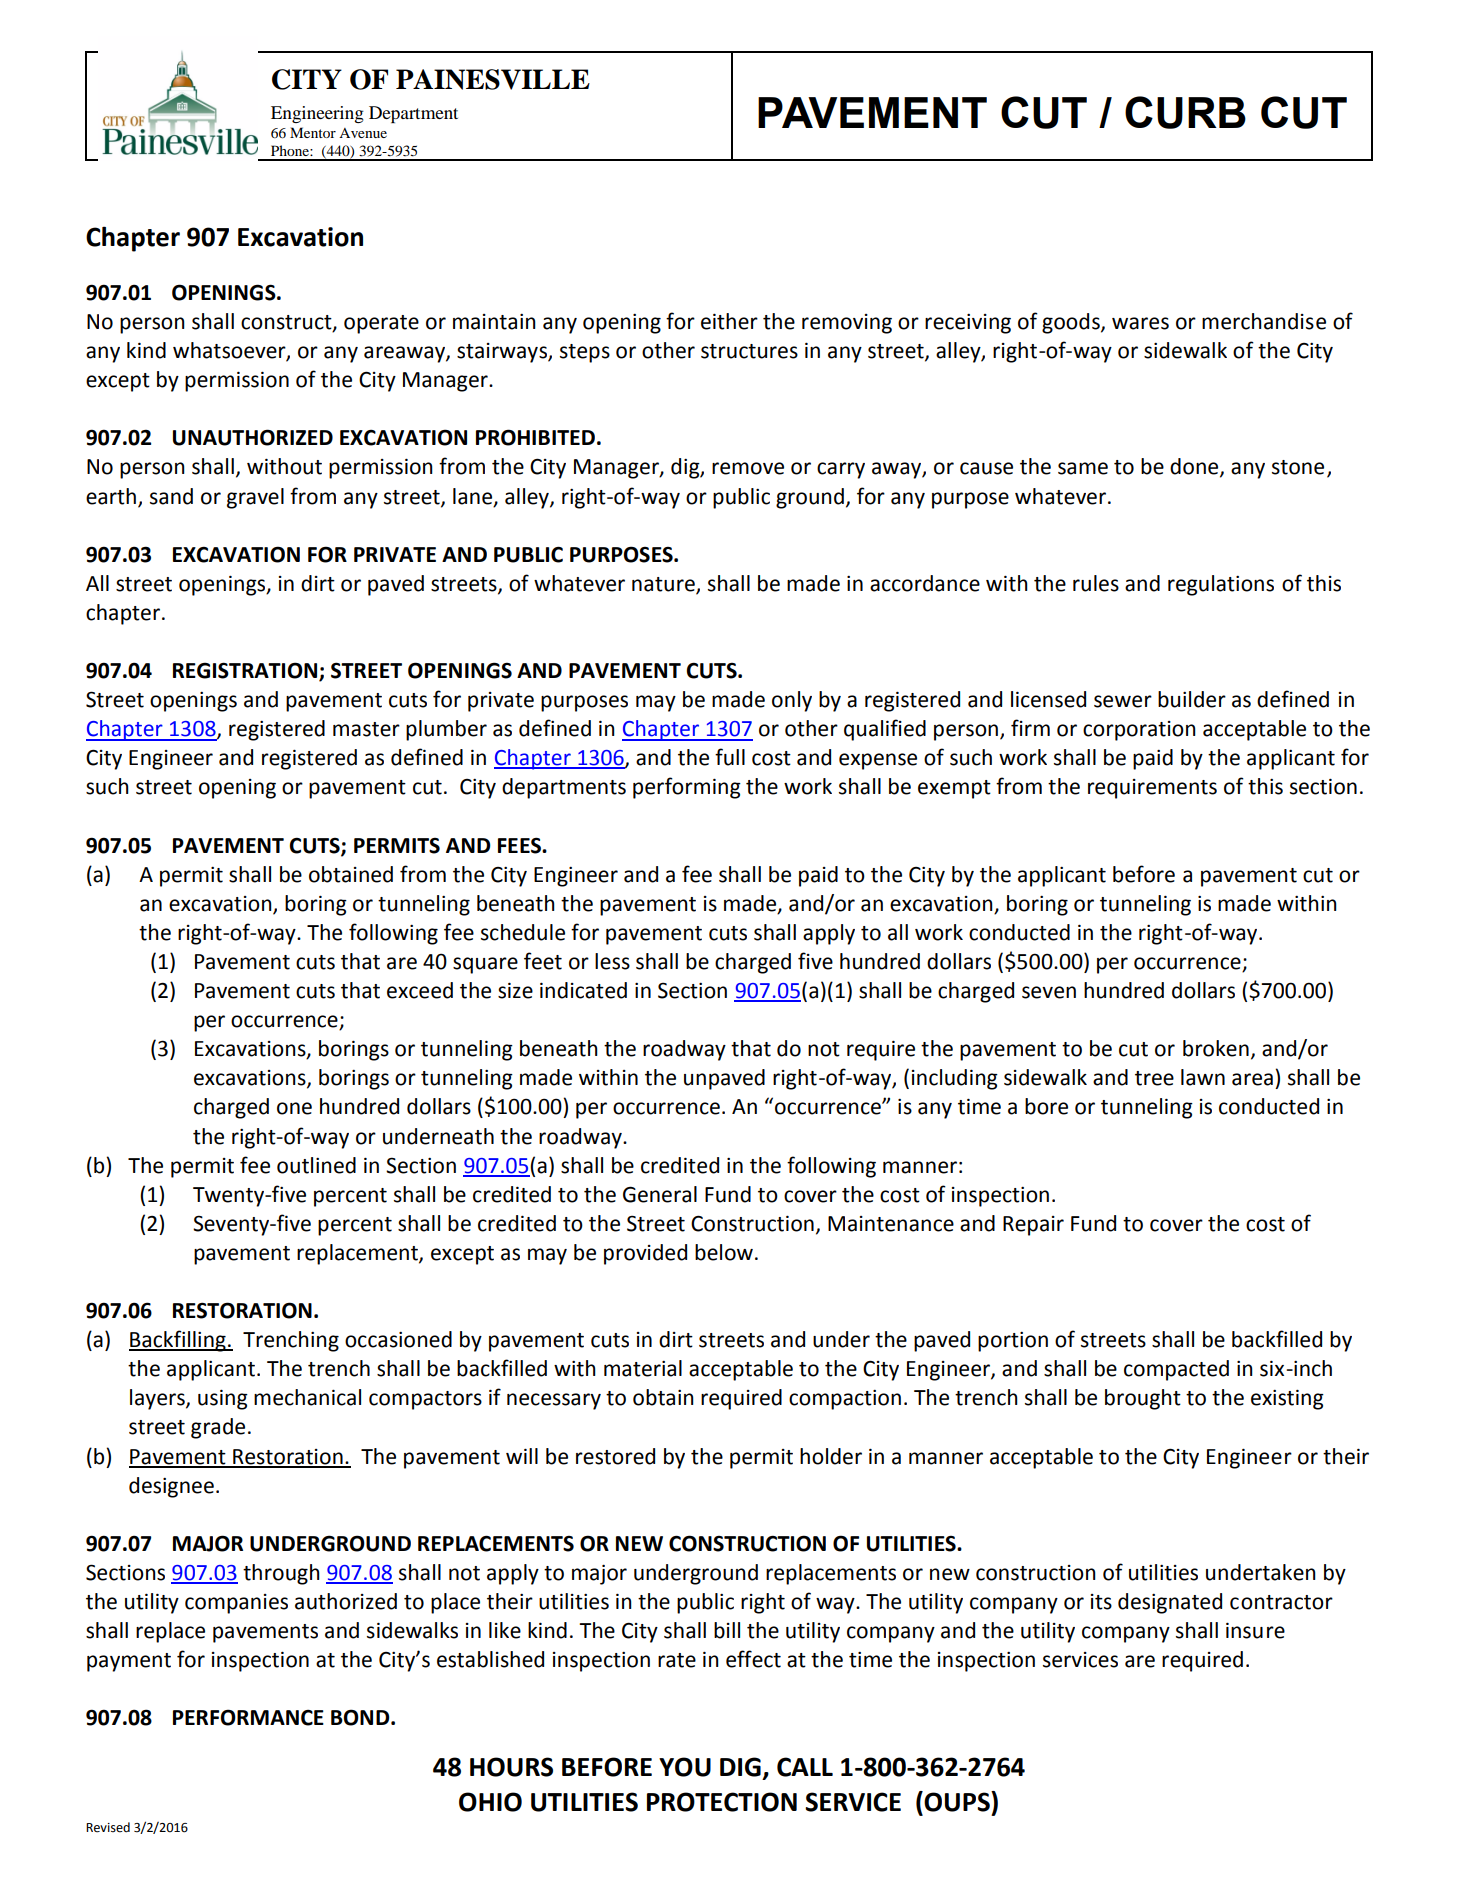 This screenshot has width=1458, height=1887. Describe the element at coordinates (685, 1767) in the screenshot. I see `YOU` at that location.
